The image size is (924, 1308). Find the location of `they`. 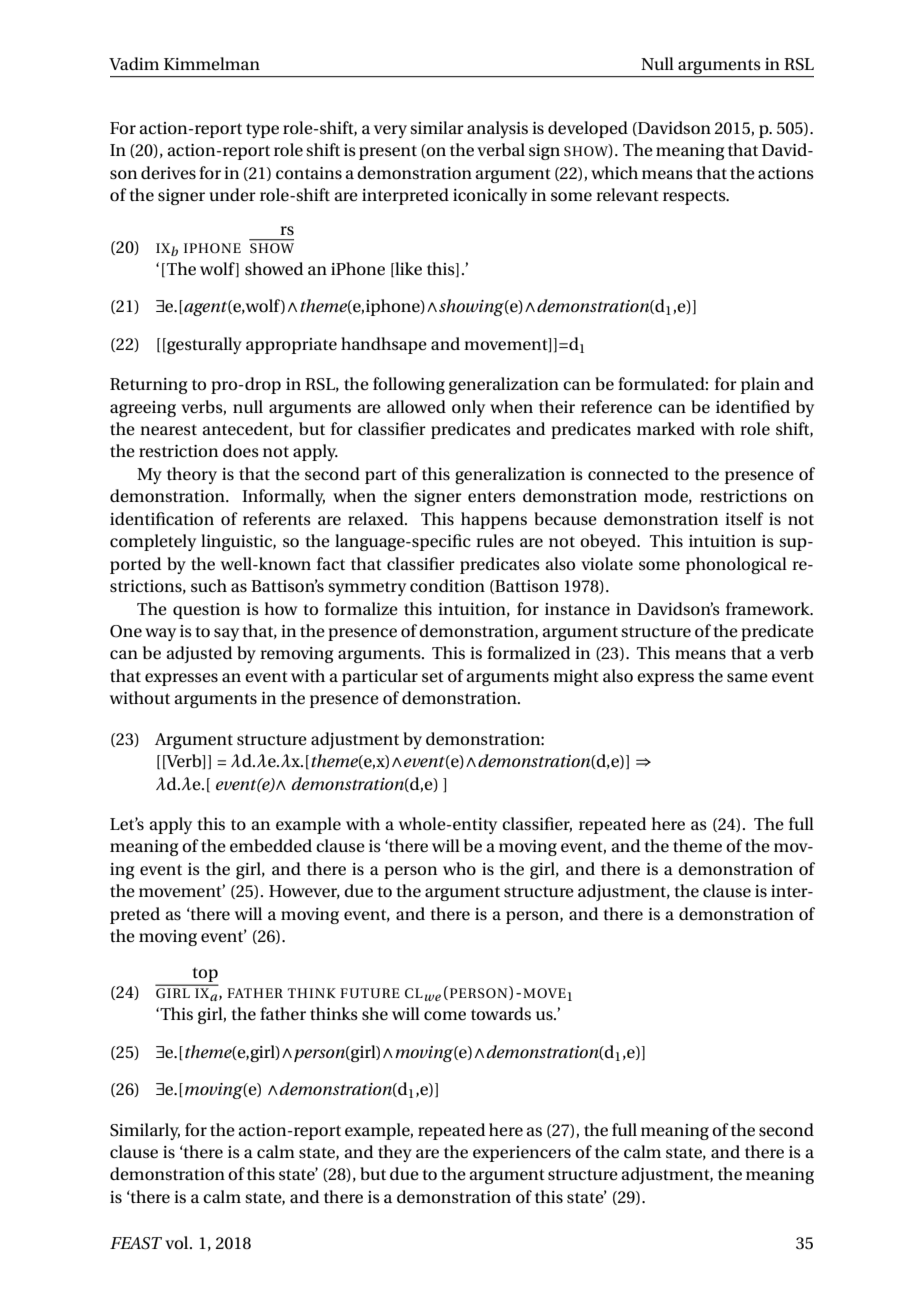

they is located at coordinates (395, 1153).
